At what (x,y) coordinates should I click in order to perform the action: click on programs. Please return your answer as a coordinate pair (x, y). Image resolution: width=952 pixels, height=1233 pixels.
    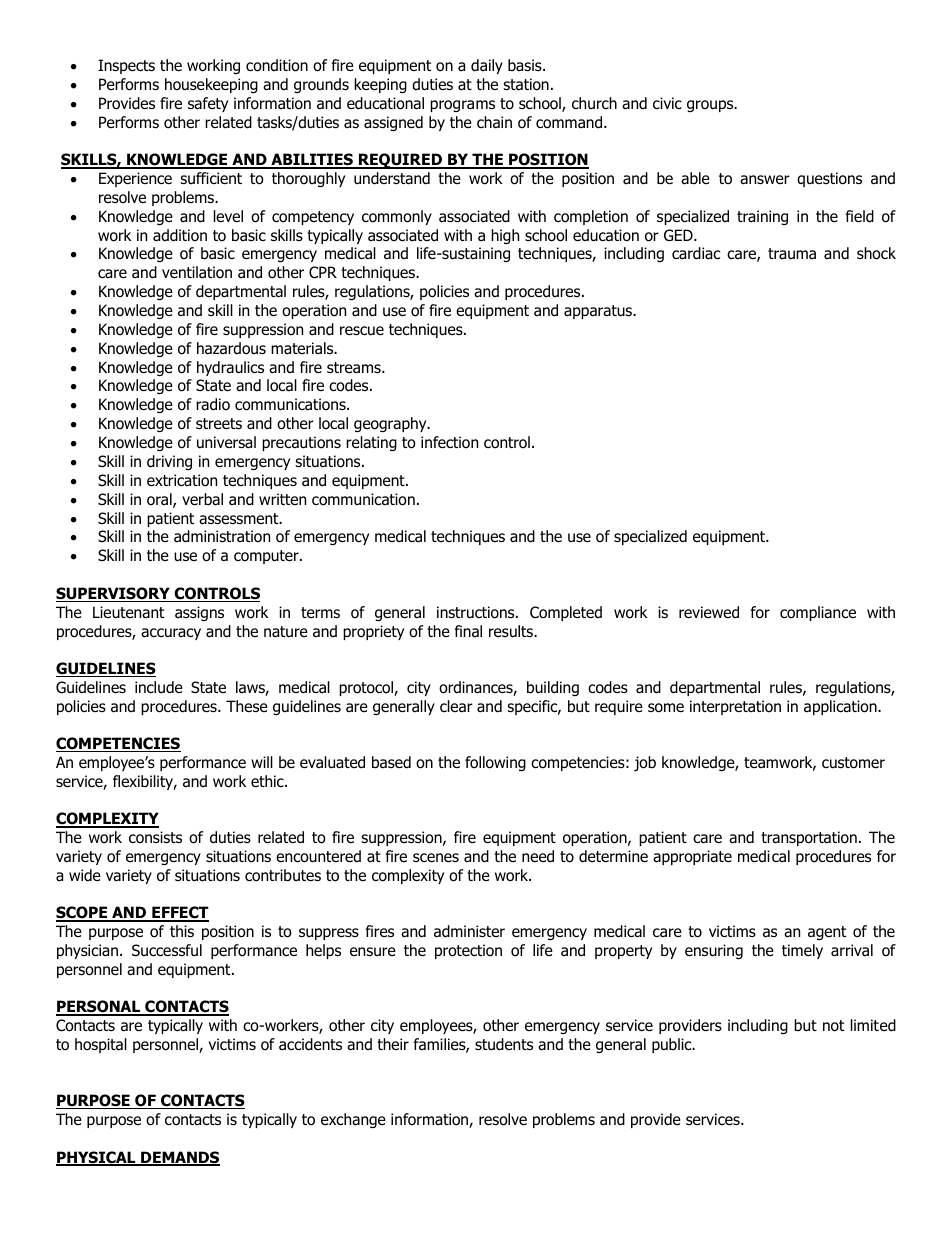
    Looking at the image, I should click on (462, 106).
